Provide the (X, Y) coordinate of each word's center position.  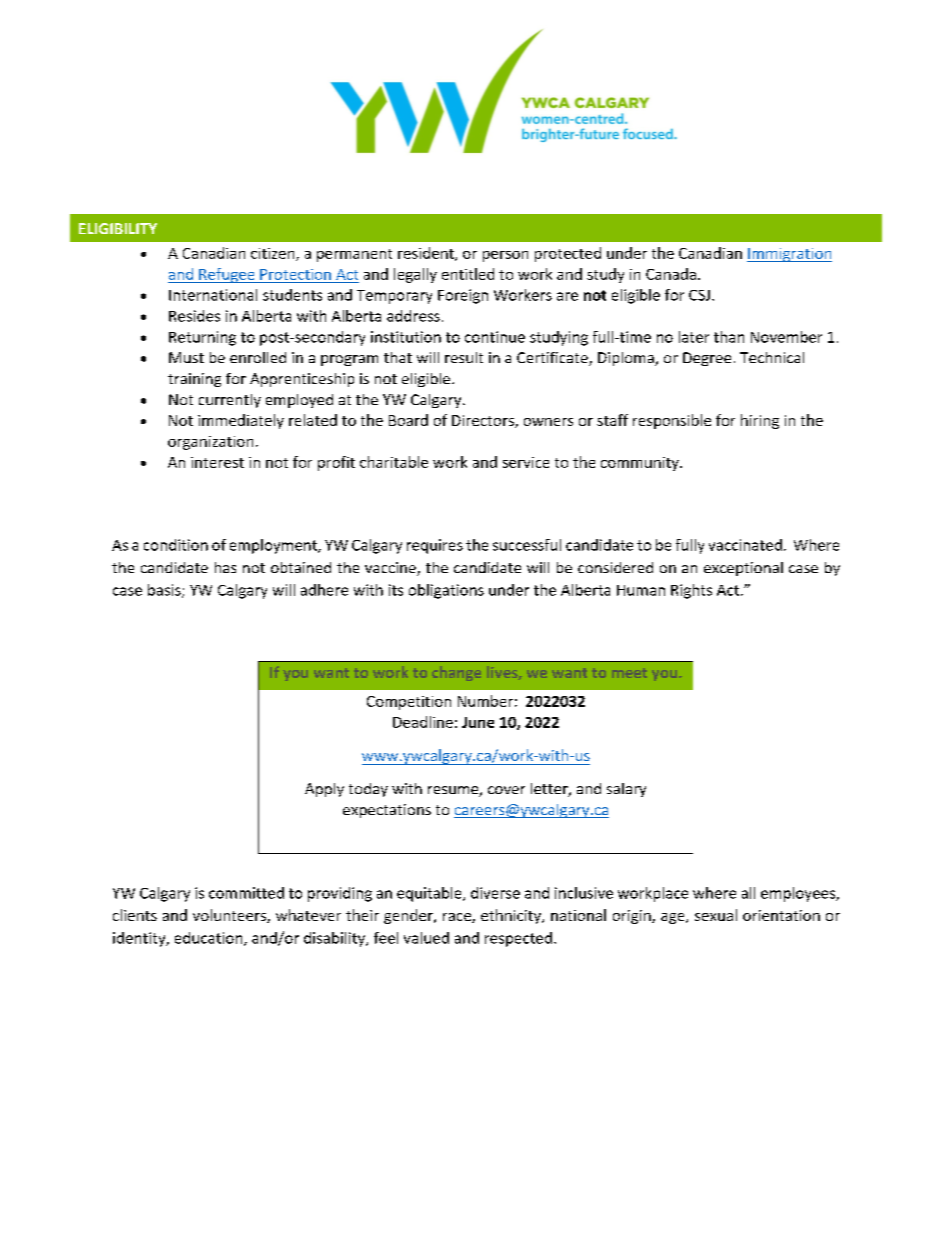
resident (427, 254)
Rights (691, 591)
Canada (671, 274)
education (210, 939)
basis (165, 591)
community (641, 464)
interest (217, 462)
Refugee (227, 275)
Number (485, 701)
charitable (394, 462)
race (458, 918)
